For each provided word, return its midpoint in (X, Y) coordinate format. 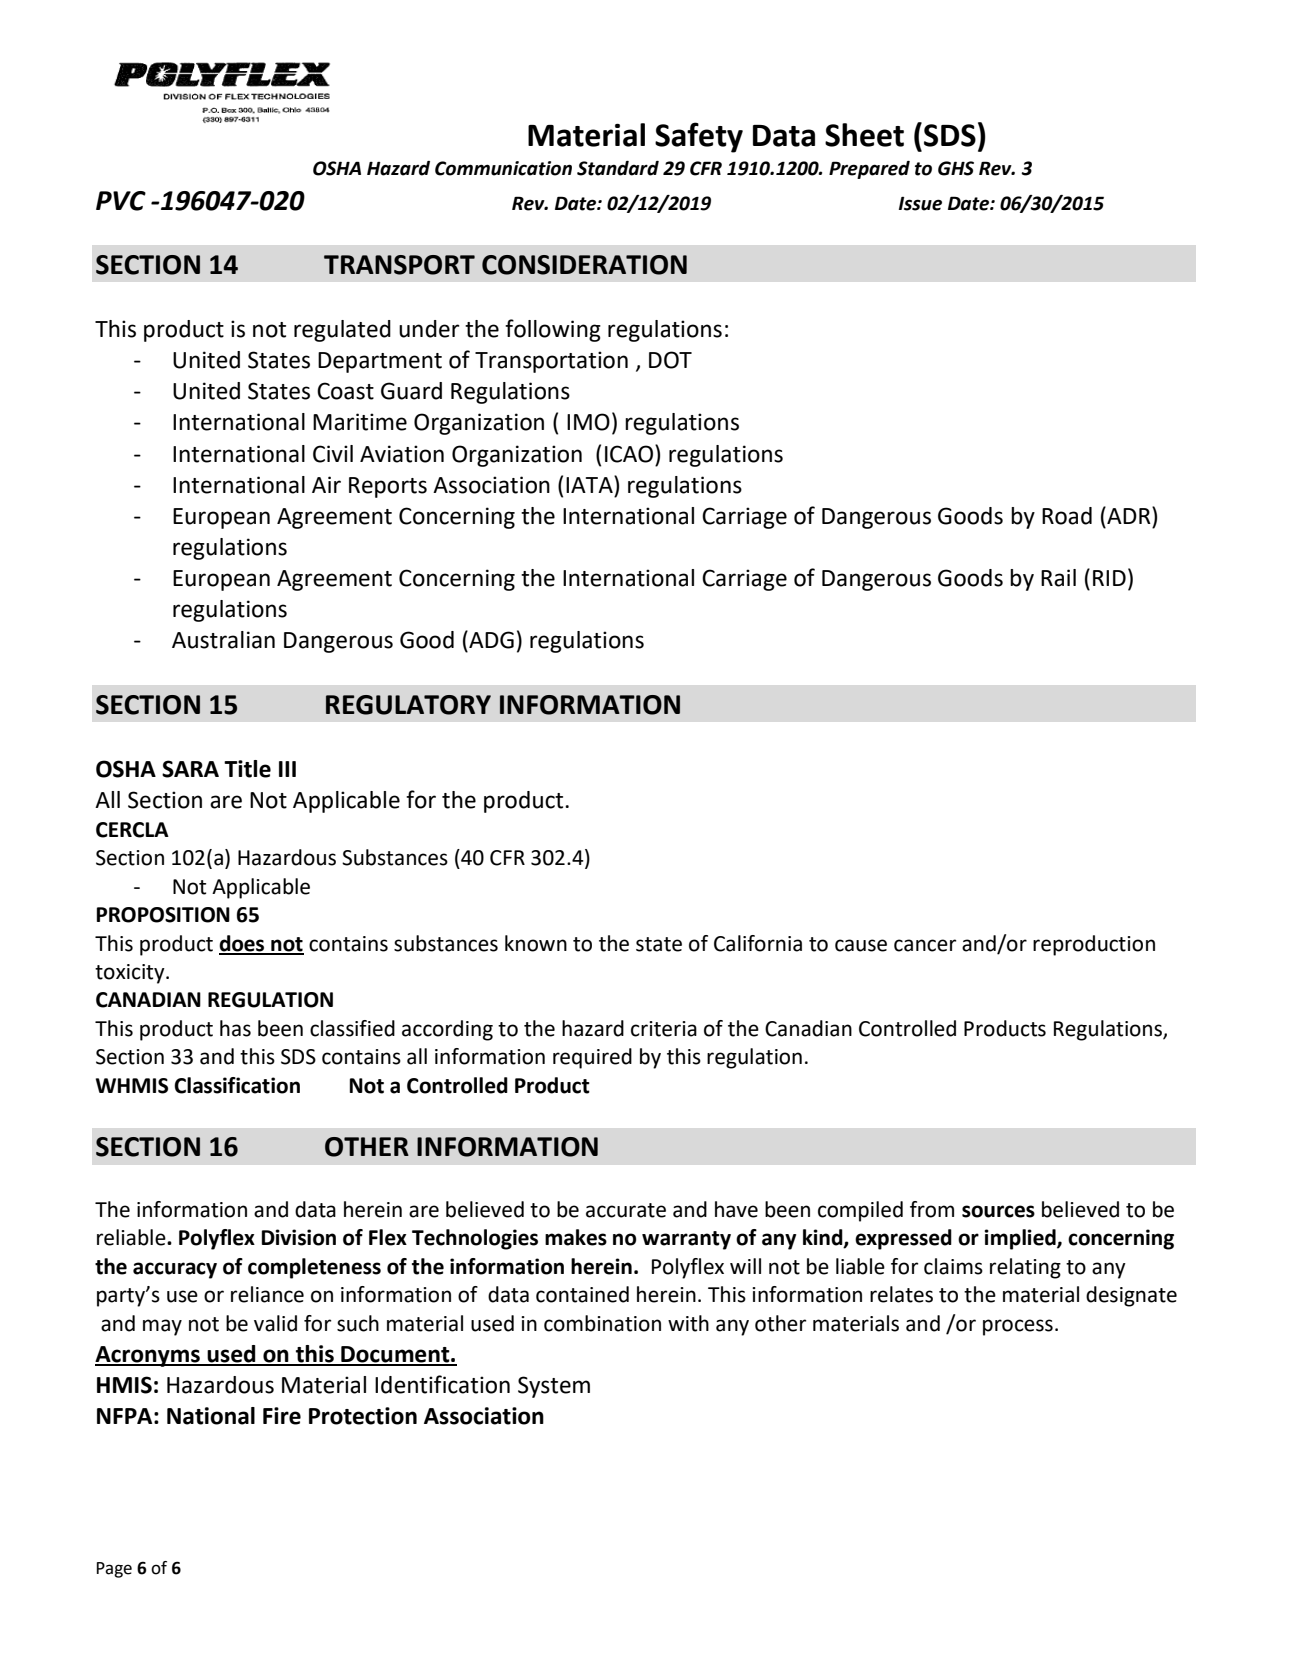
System (554, 1387)
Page (114, 1570)
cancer (925, 945)
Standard (618, 168)
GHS (956, 168)
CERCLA (132, 830)
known (536, 943)
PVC (121, 201)
